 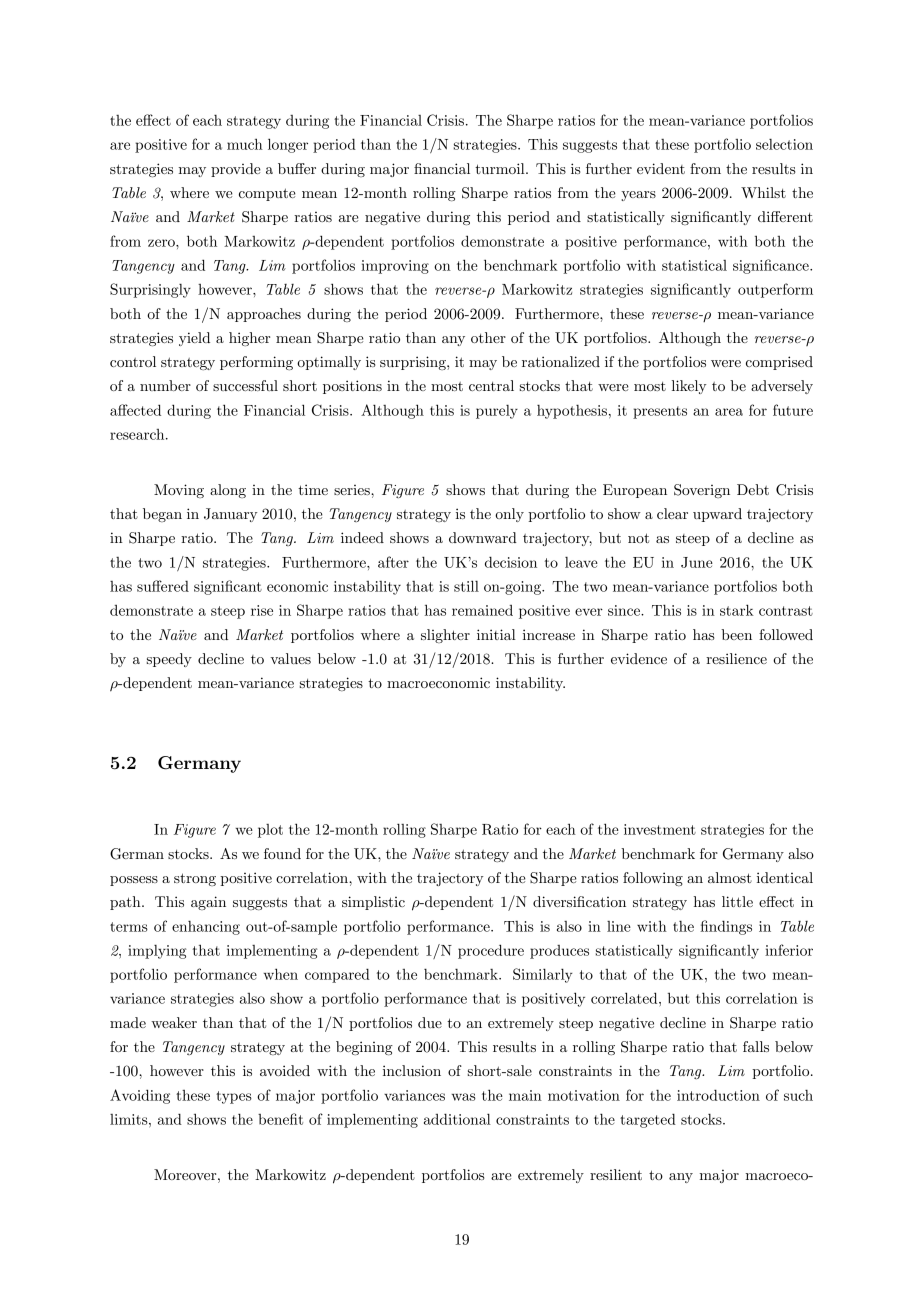 I want to click on types, so click(x=234, y=1097).
